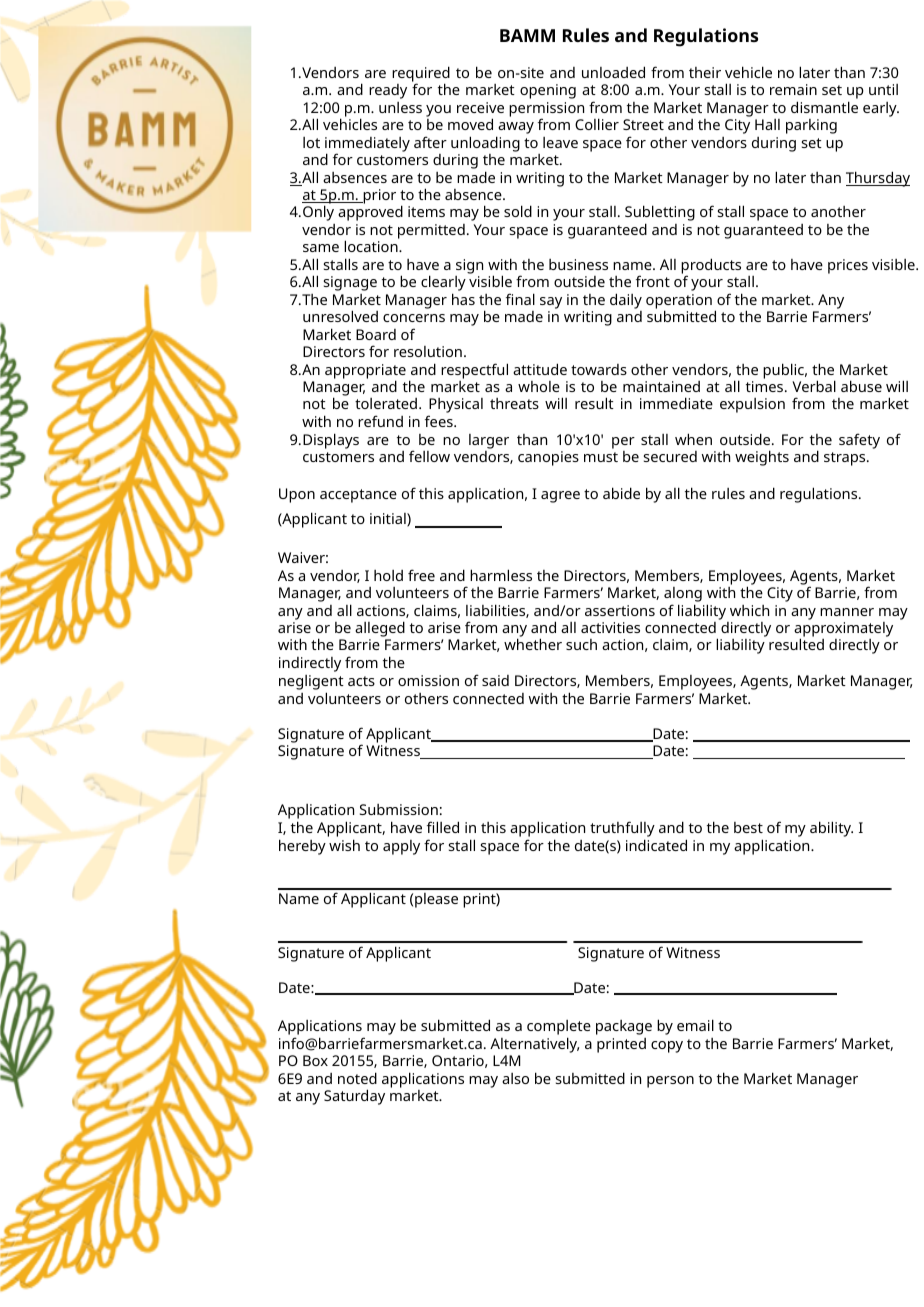 This image has height=1307, width=924. Describe the element at coordinates (357, 1078) in the image. I see `noted` at that location.
